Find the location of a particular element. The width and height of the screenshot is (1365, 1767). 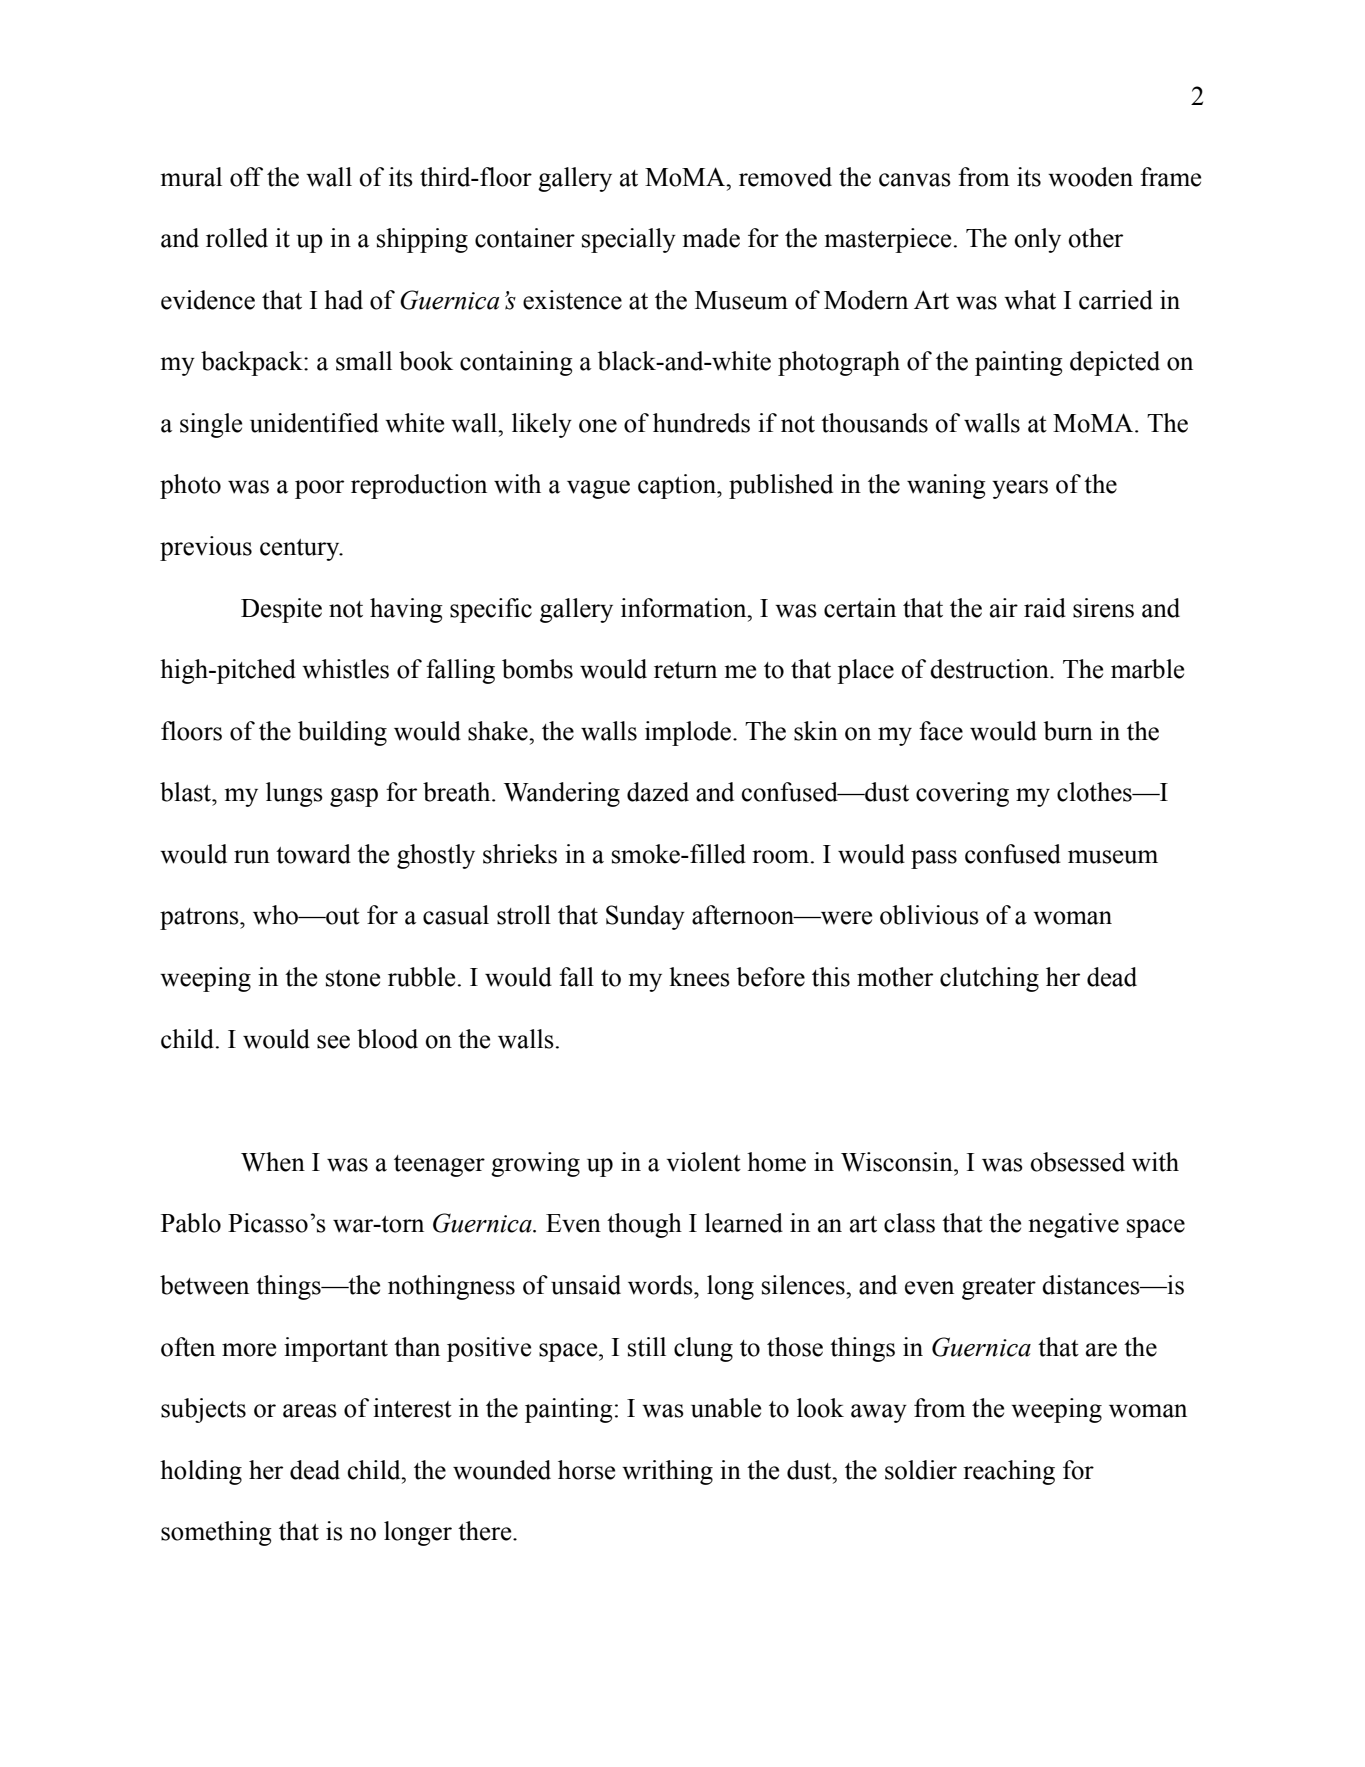

pass is located at coordinates (934, 859).
